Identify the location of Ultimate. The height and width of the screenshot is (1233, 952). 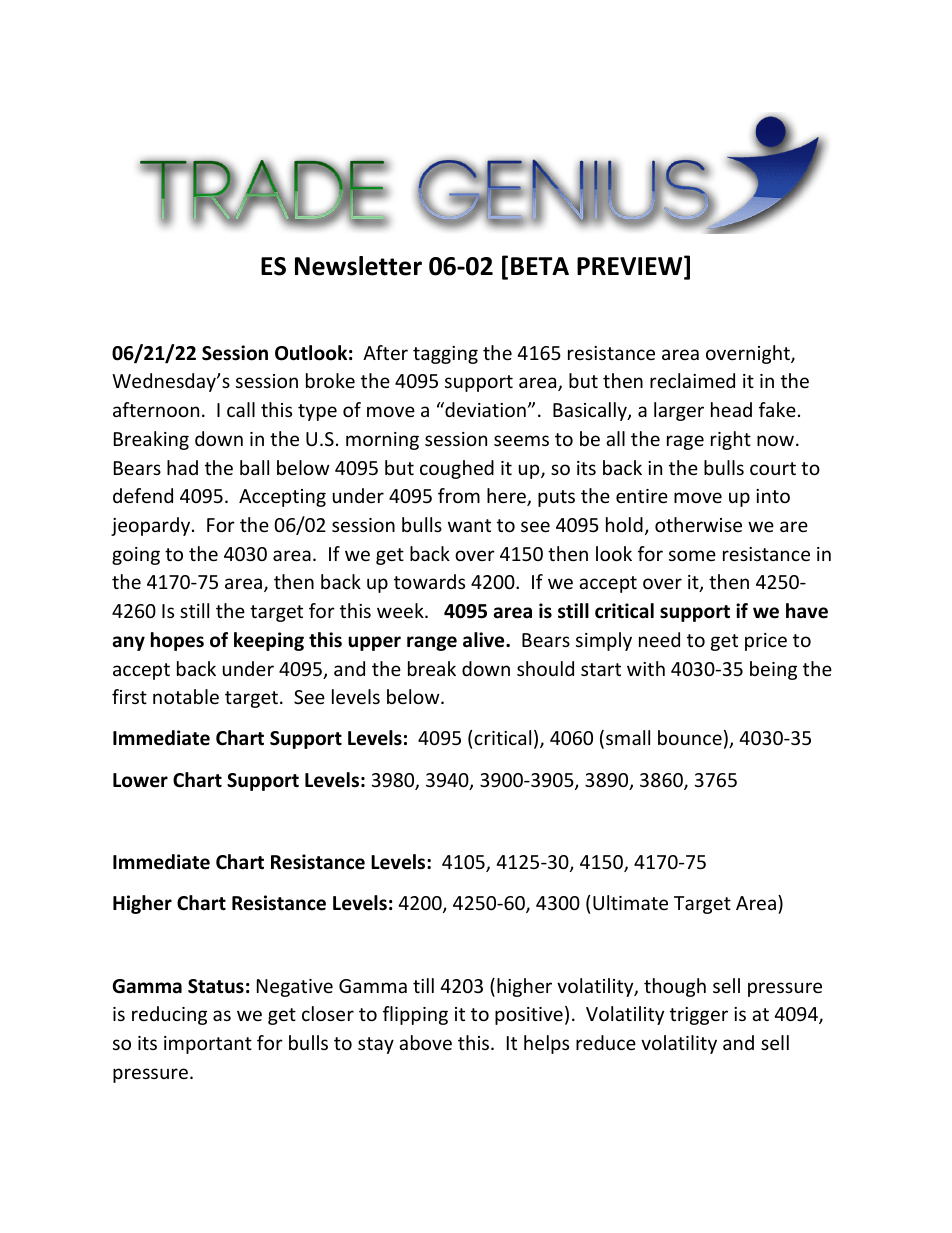
(630, 902).
